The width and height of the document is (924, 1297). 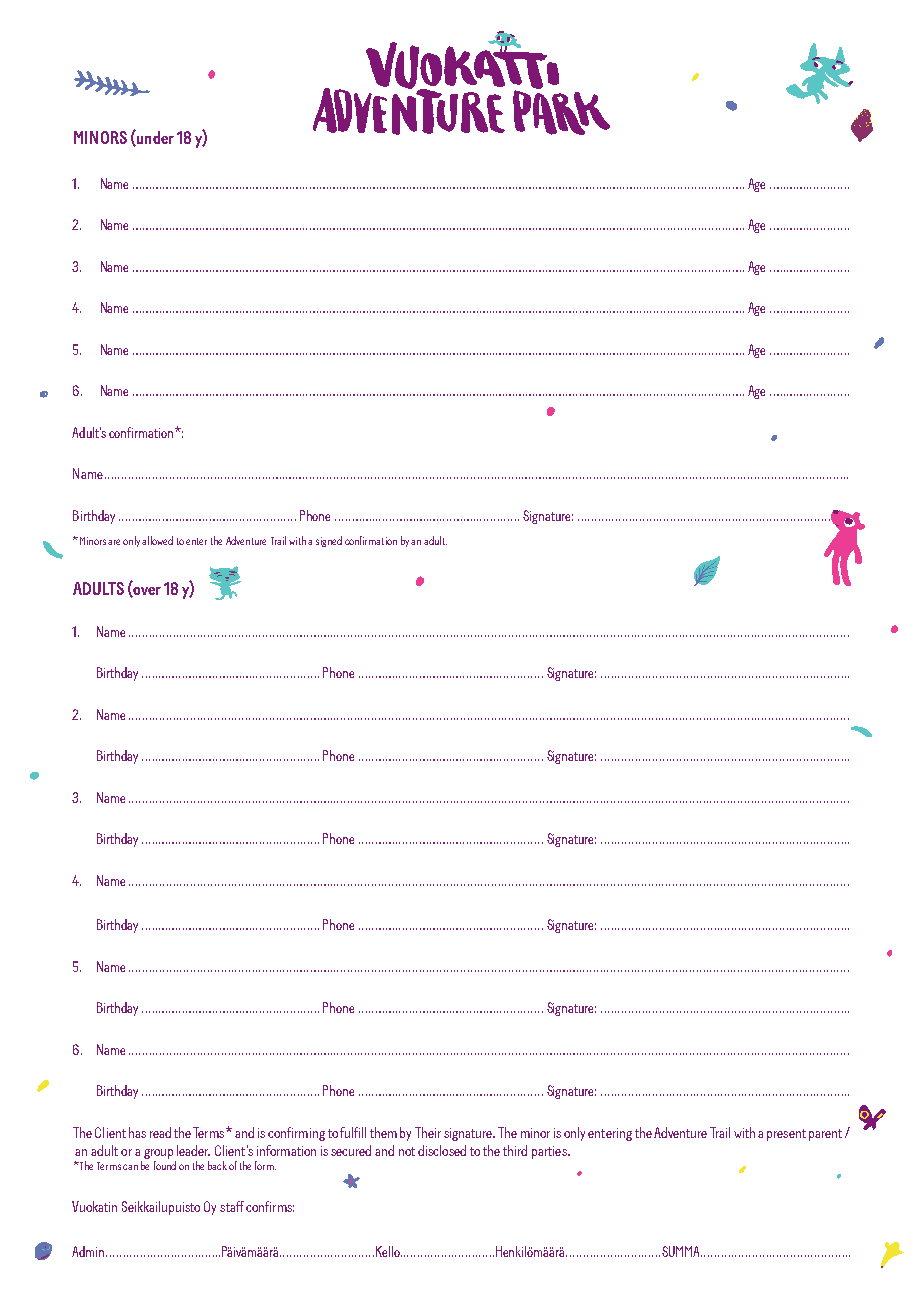 I want to click on under, so click(x=154, y=138).
